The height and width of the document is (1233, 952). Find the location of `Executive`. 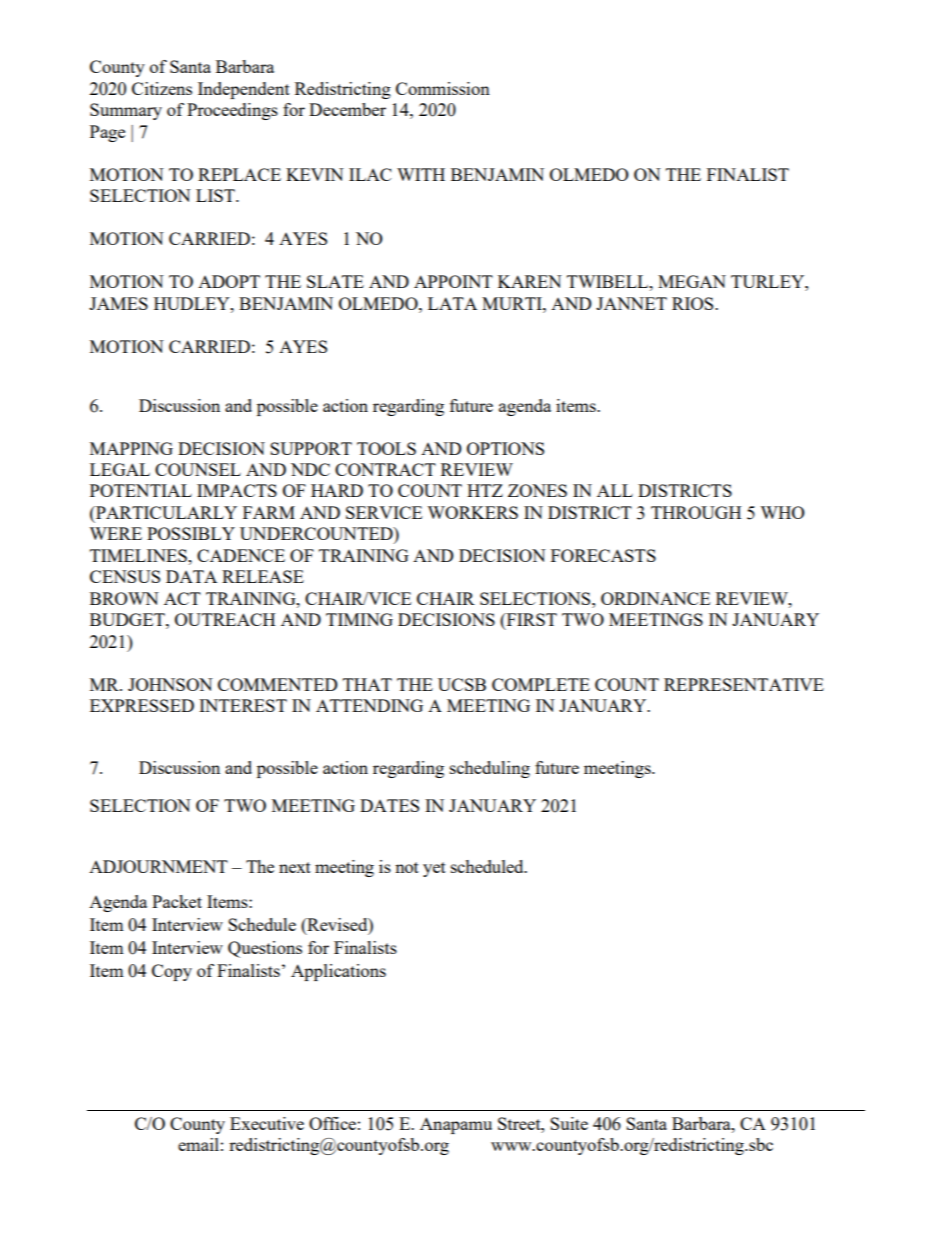

Executive is located at coordinates (267, 1123).
